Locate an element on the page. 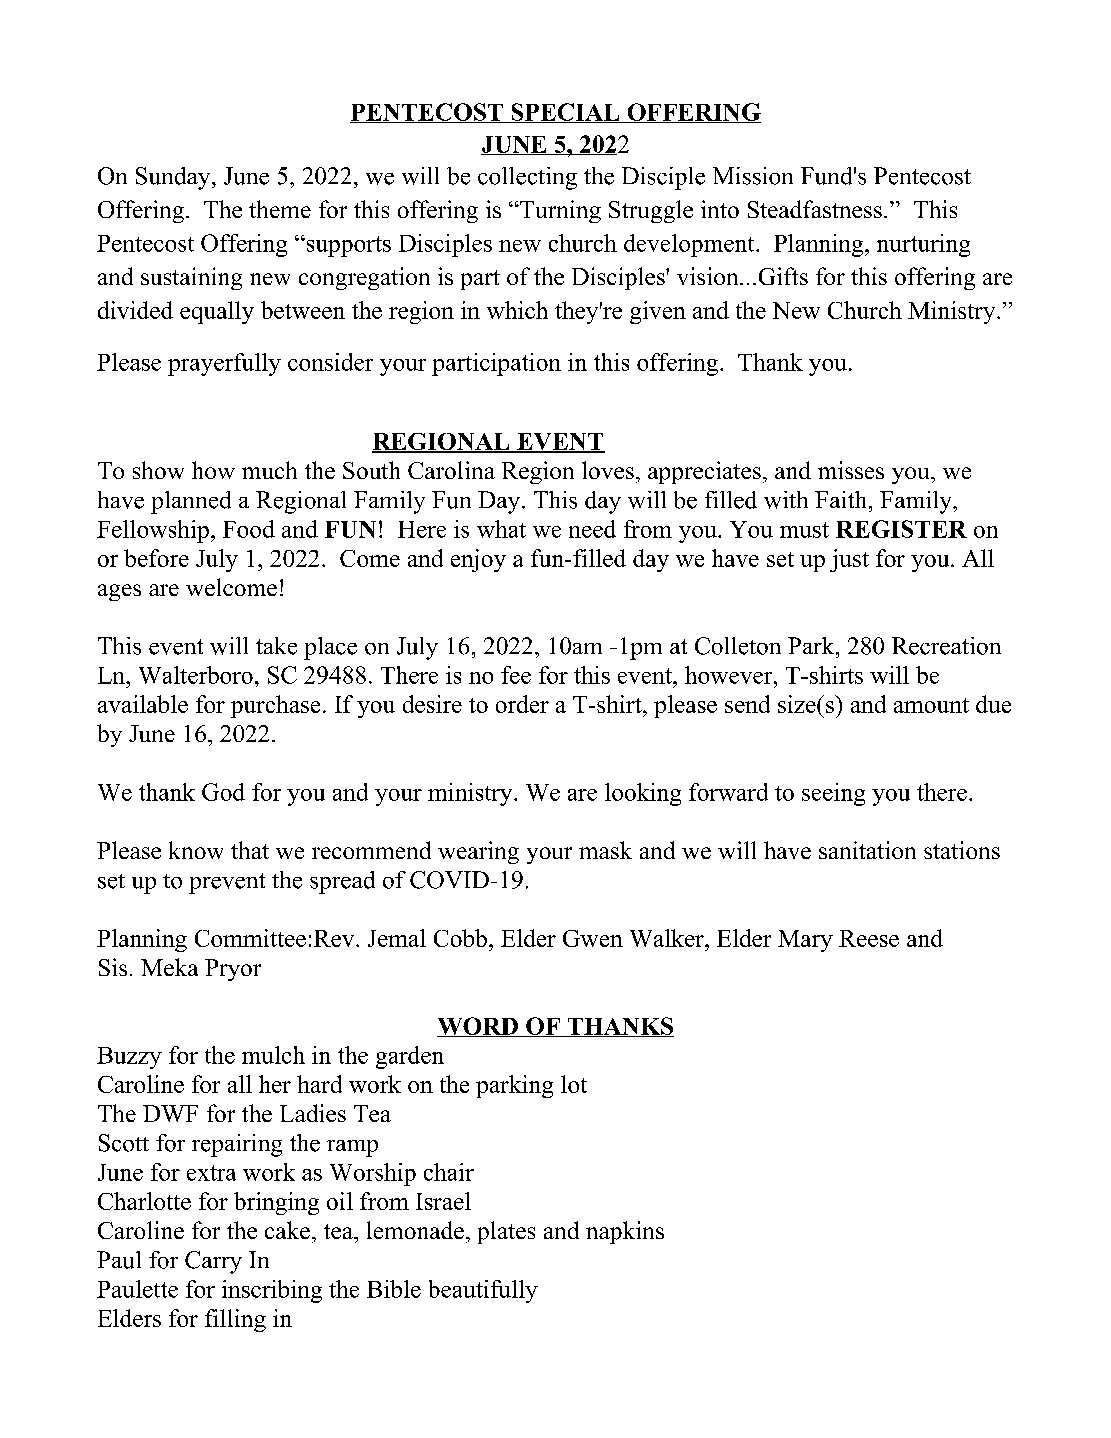  amount is located at coordinates (931, 705).
